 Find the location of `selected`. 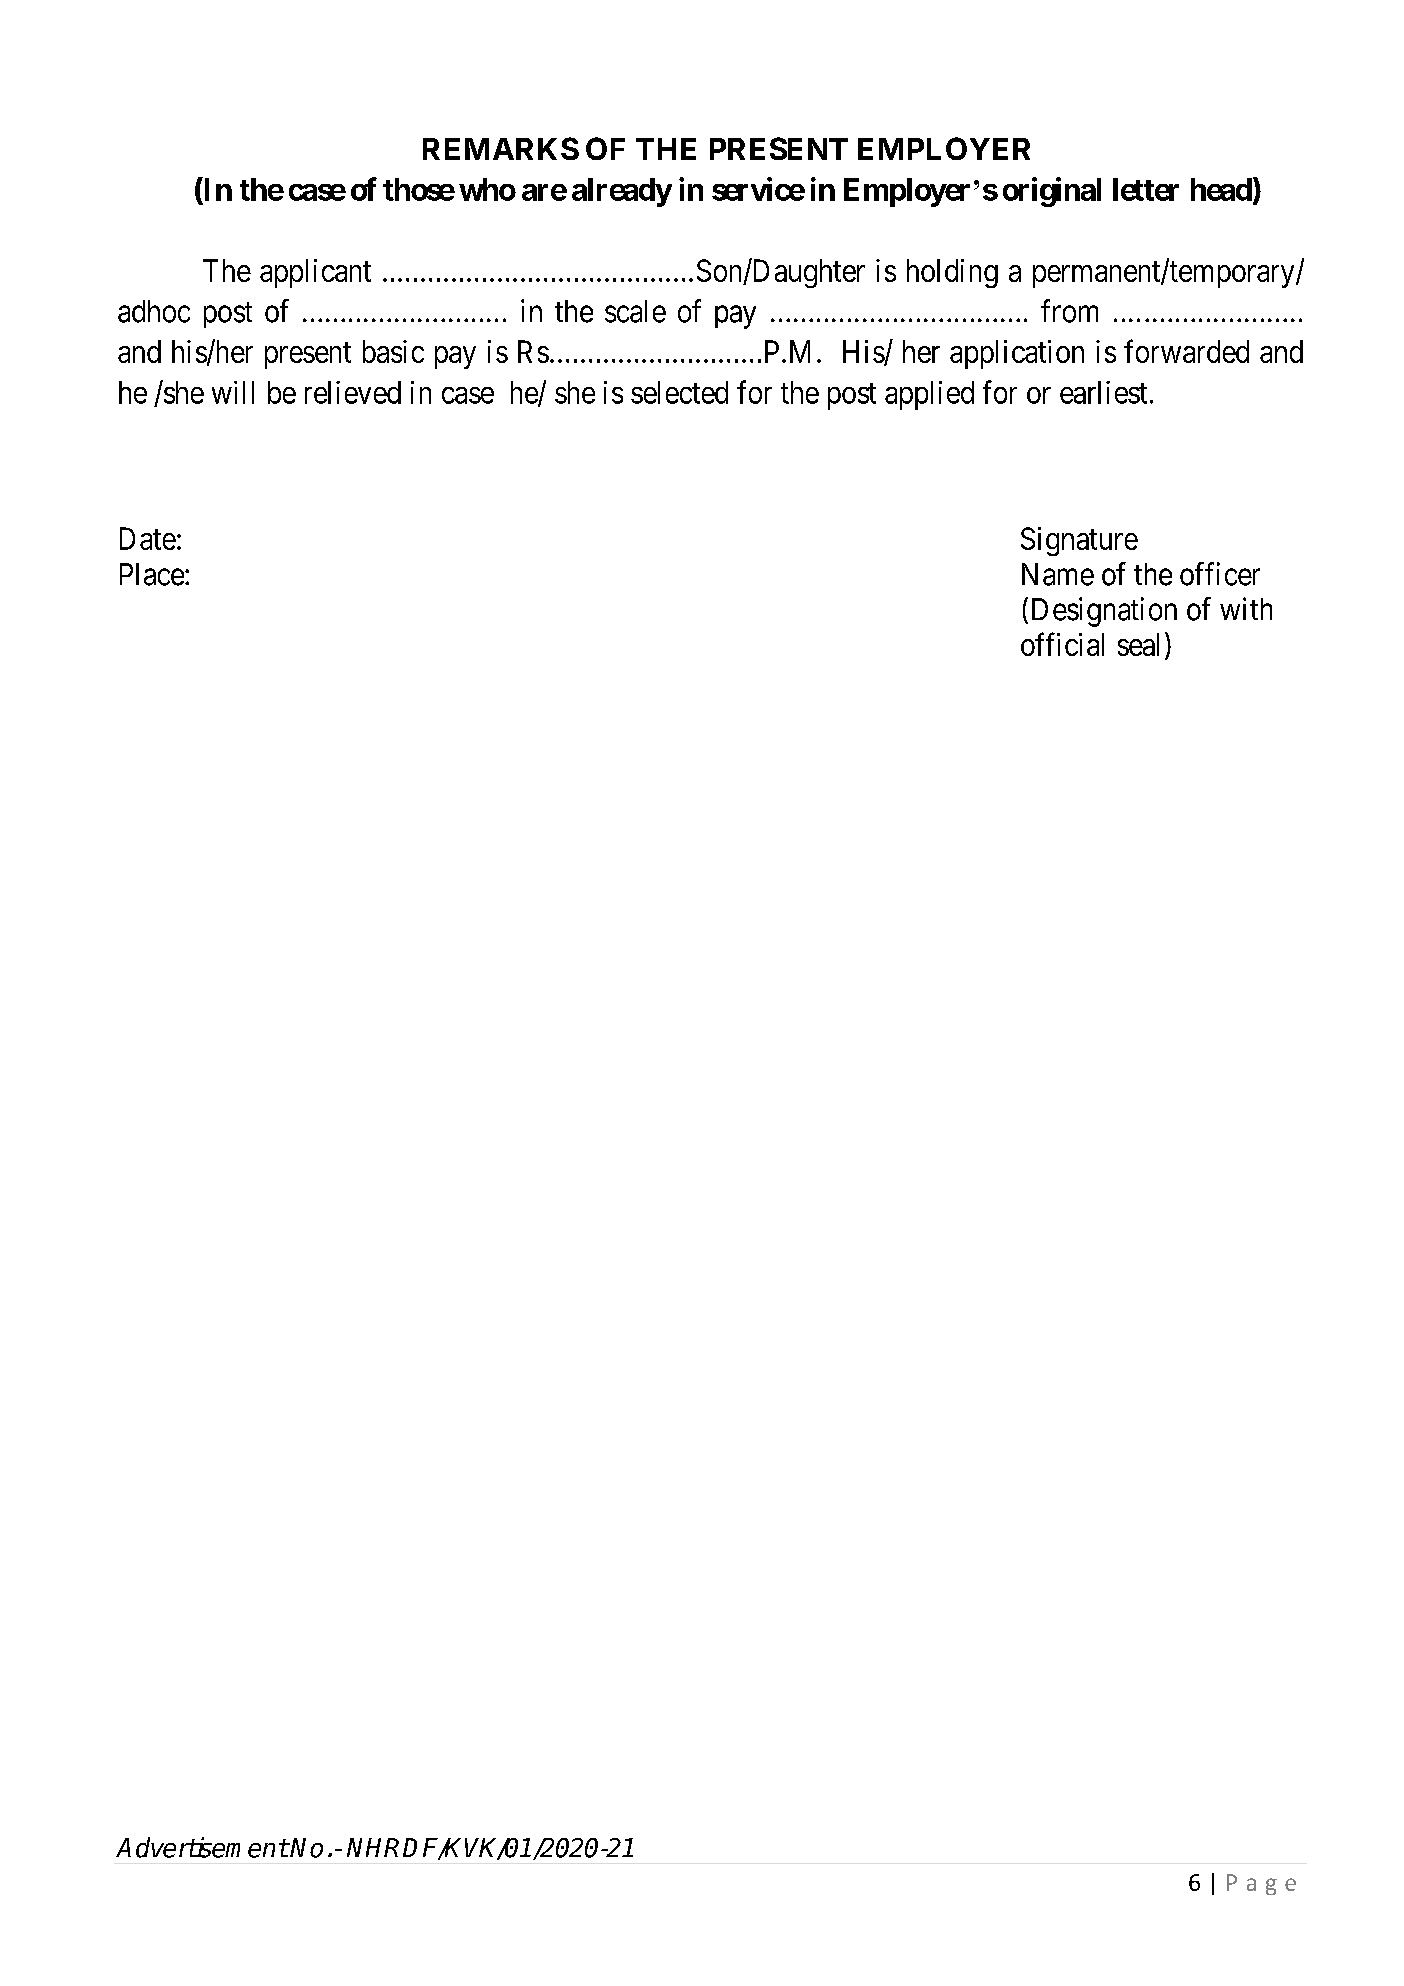

selected is located at coordinates (679, 392).
